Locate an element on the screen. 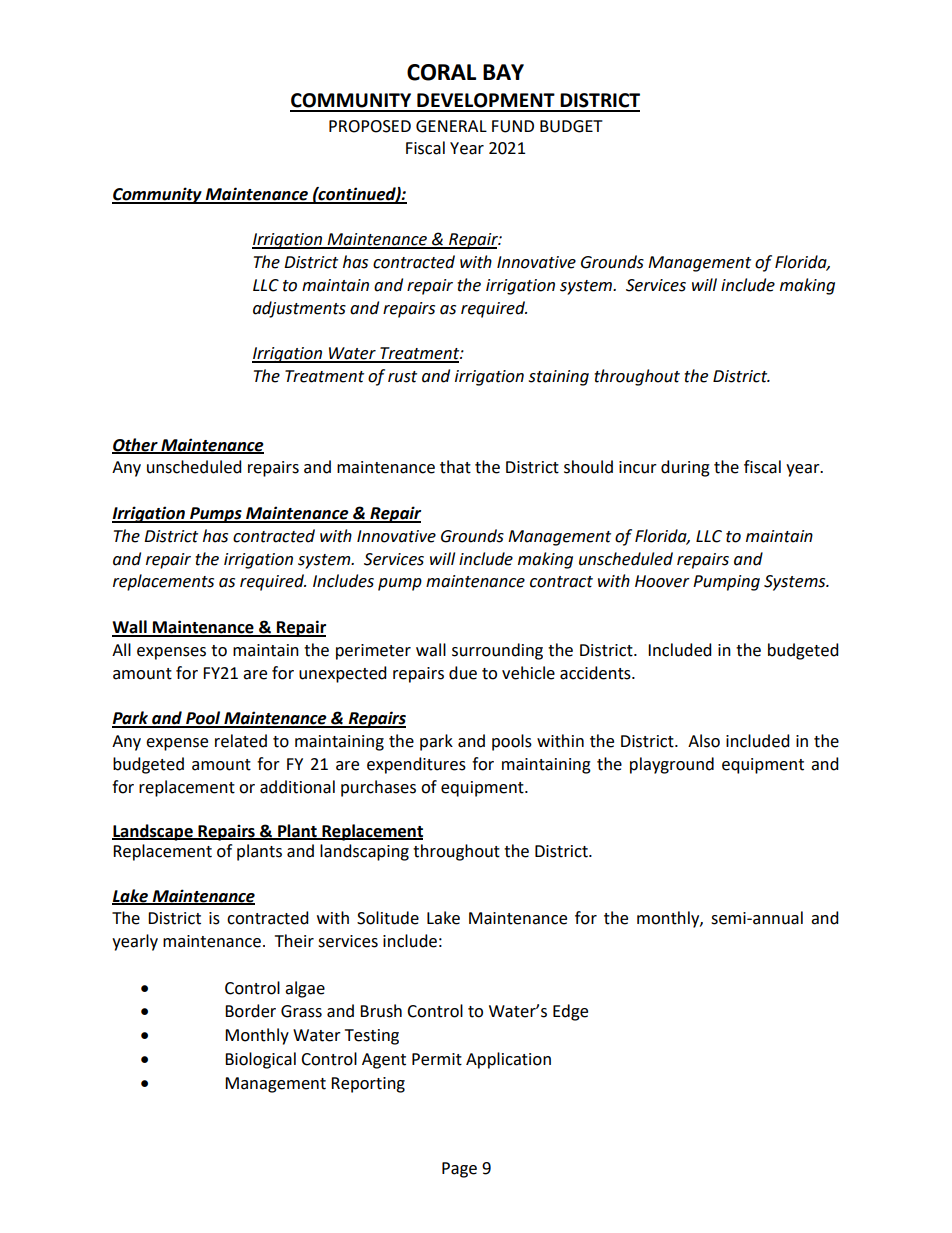 This screenshot has width=952, height=1233. FUND is located at coordinates (513, 126).
